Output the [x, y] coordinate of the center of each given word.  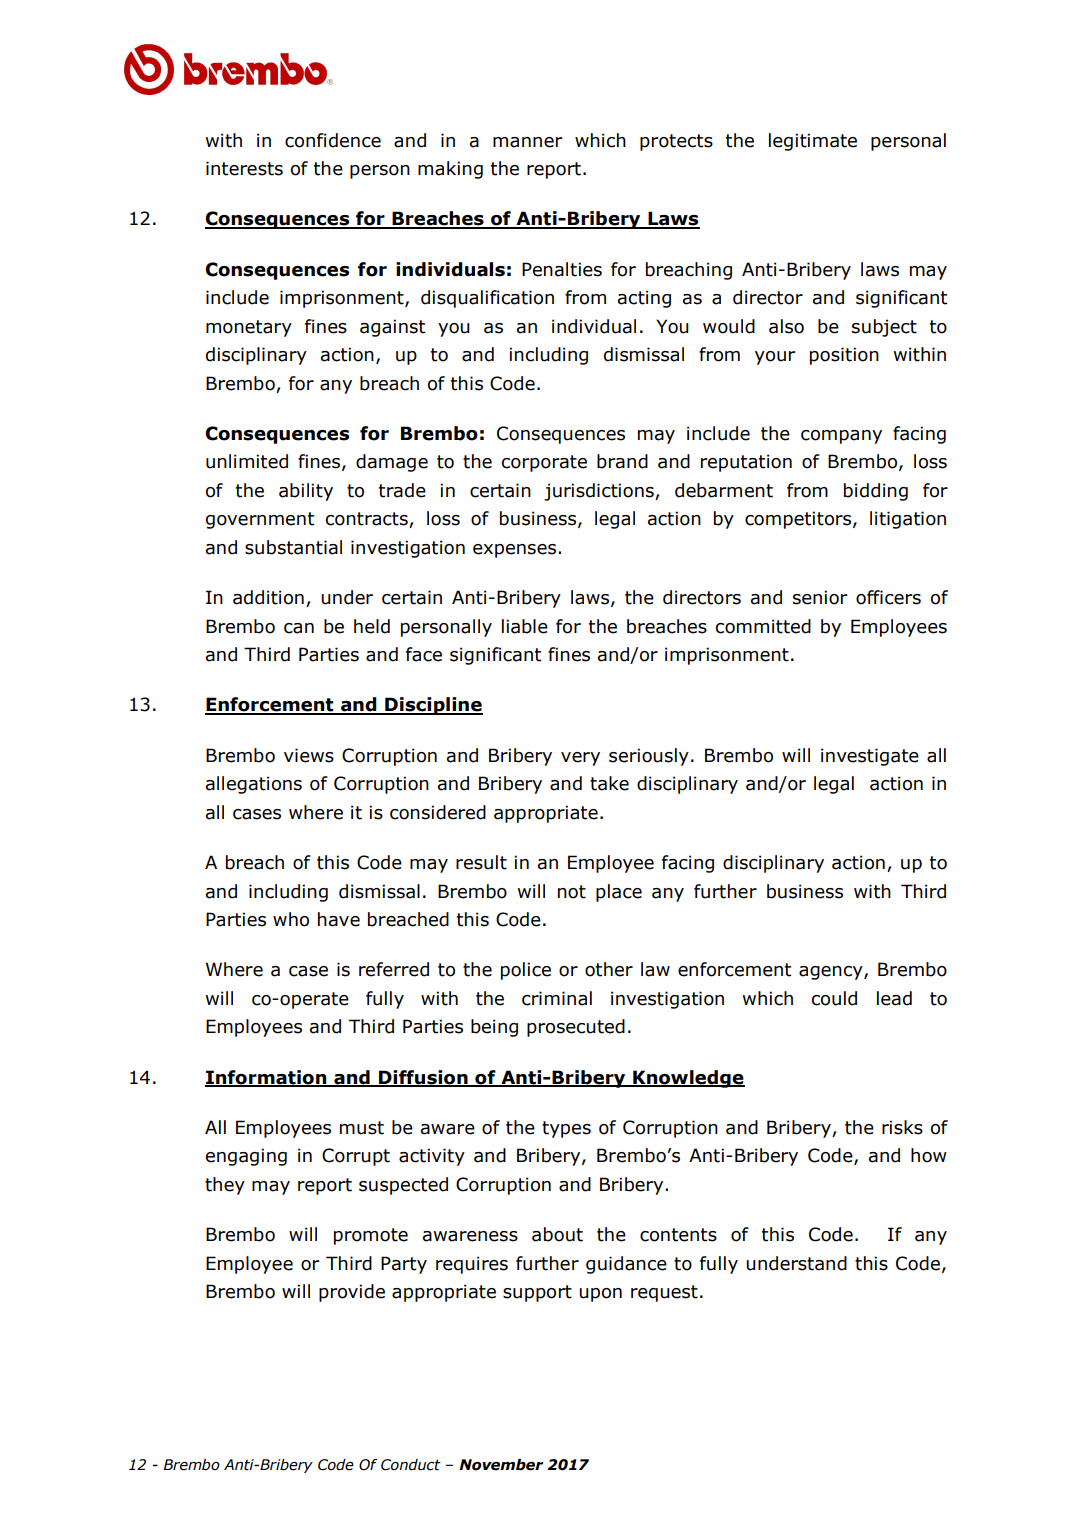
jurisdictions [600, 492]
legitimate [813, 142]
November [501, 1465]
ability [306, 492]
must [362, 1128]
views [309, 755]
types [566, 1129]
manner [528, 142]
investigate [870, 757]
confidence [333, 140]
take [609, 783]
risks [902, 1127]
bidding [876, 492]
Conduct [411, 1465]
